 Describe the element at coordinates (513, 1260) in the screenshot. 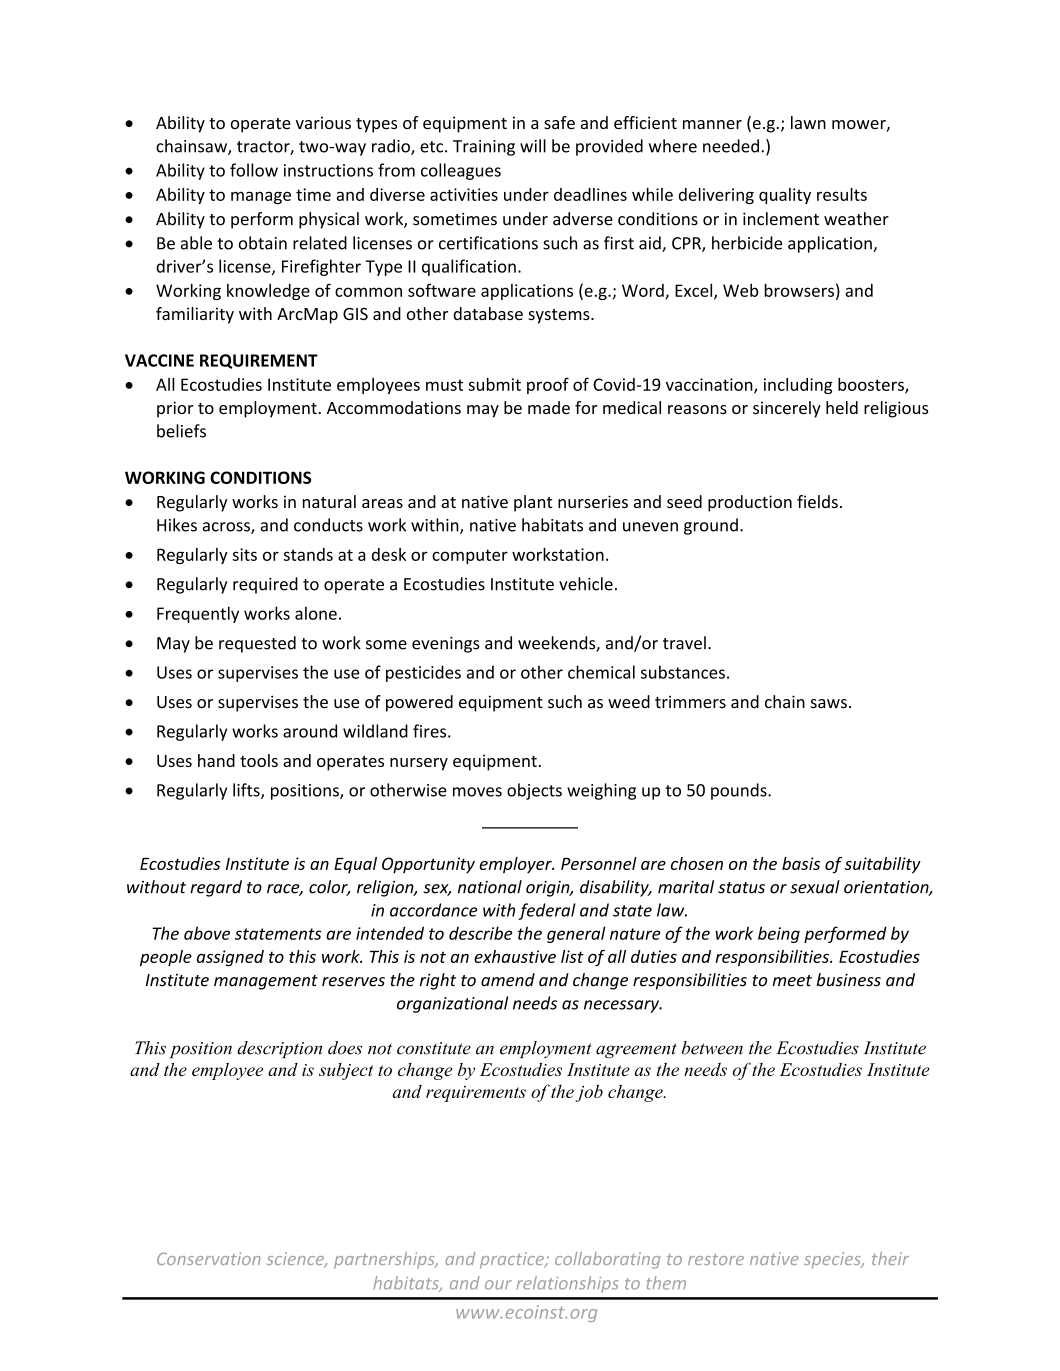

I see `practice` at that location.
